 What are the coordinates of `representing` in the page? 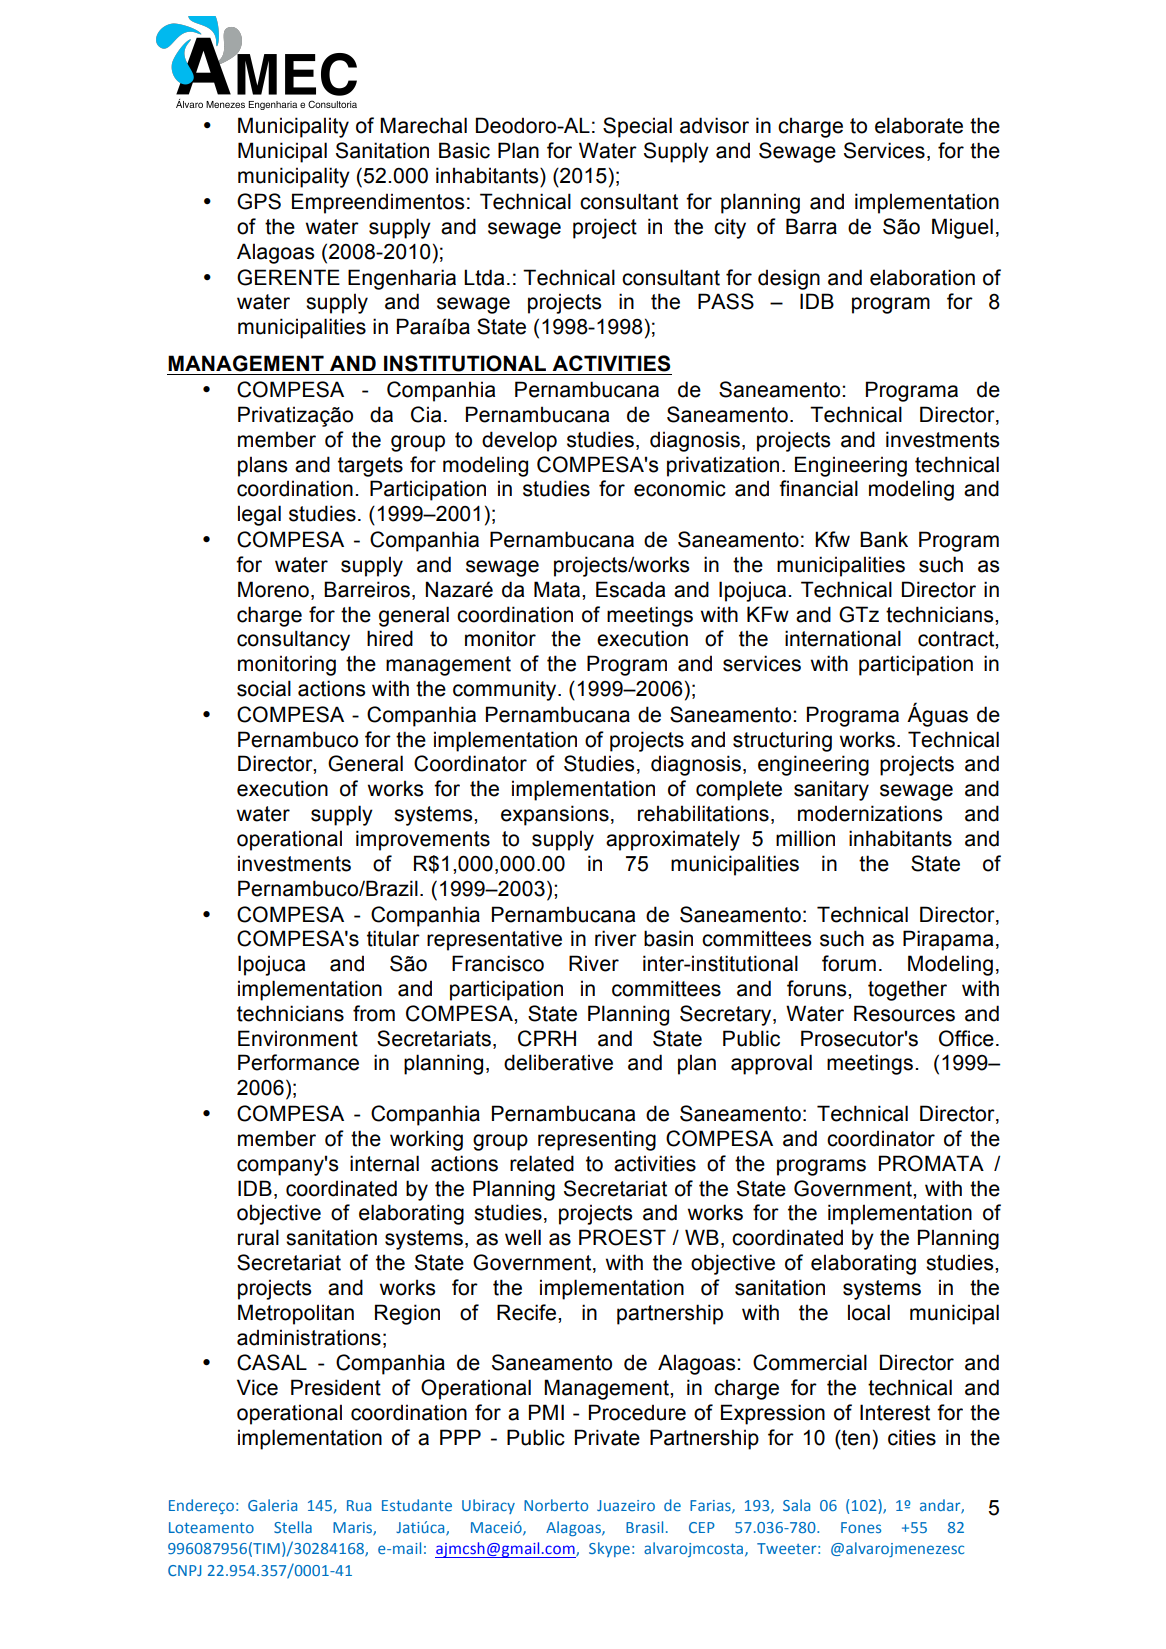 It's located at (597, 1140).
